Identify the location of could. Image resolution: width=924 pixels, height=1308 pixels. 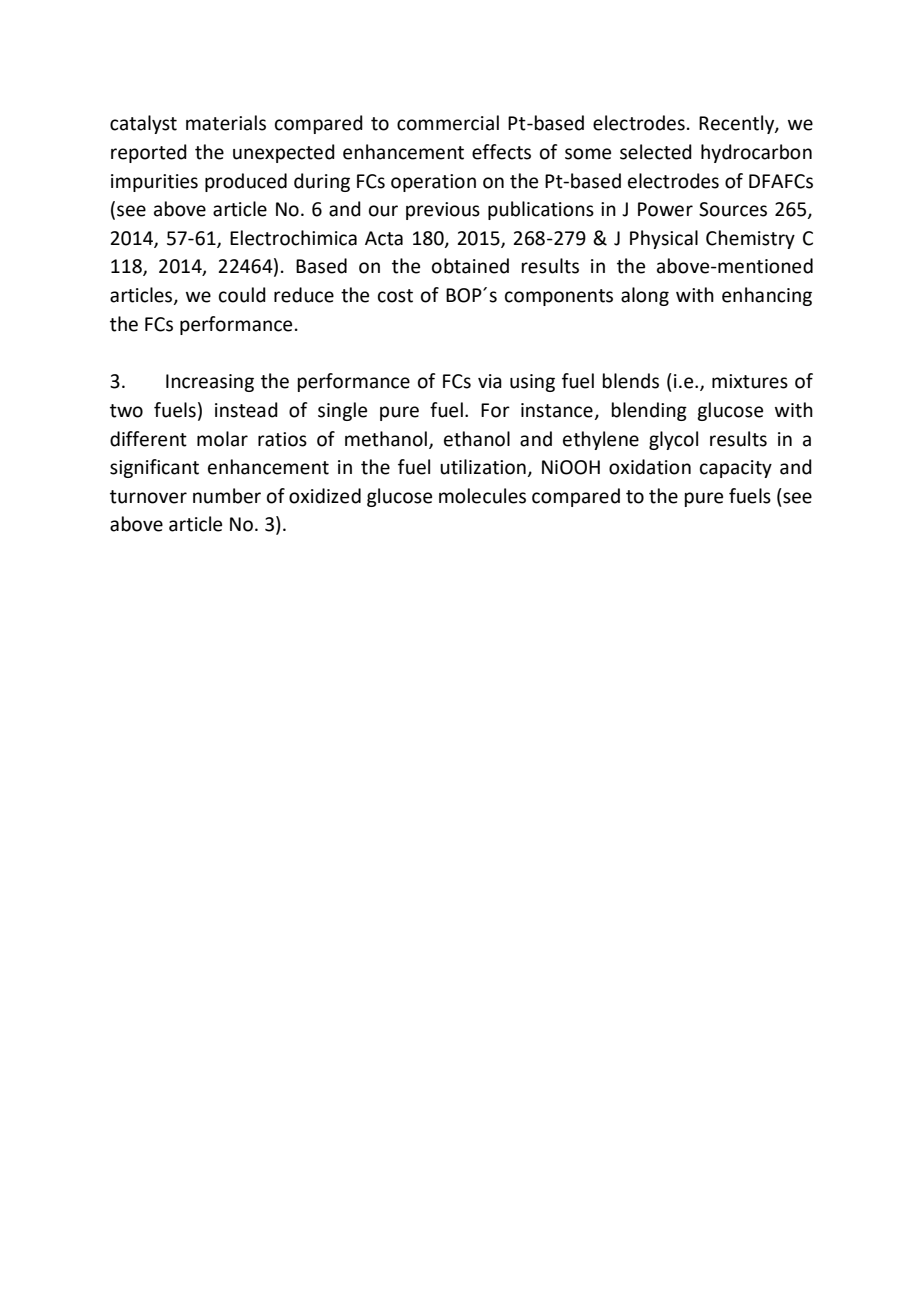
(242, 295).
